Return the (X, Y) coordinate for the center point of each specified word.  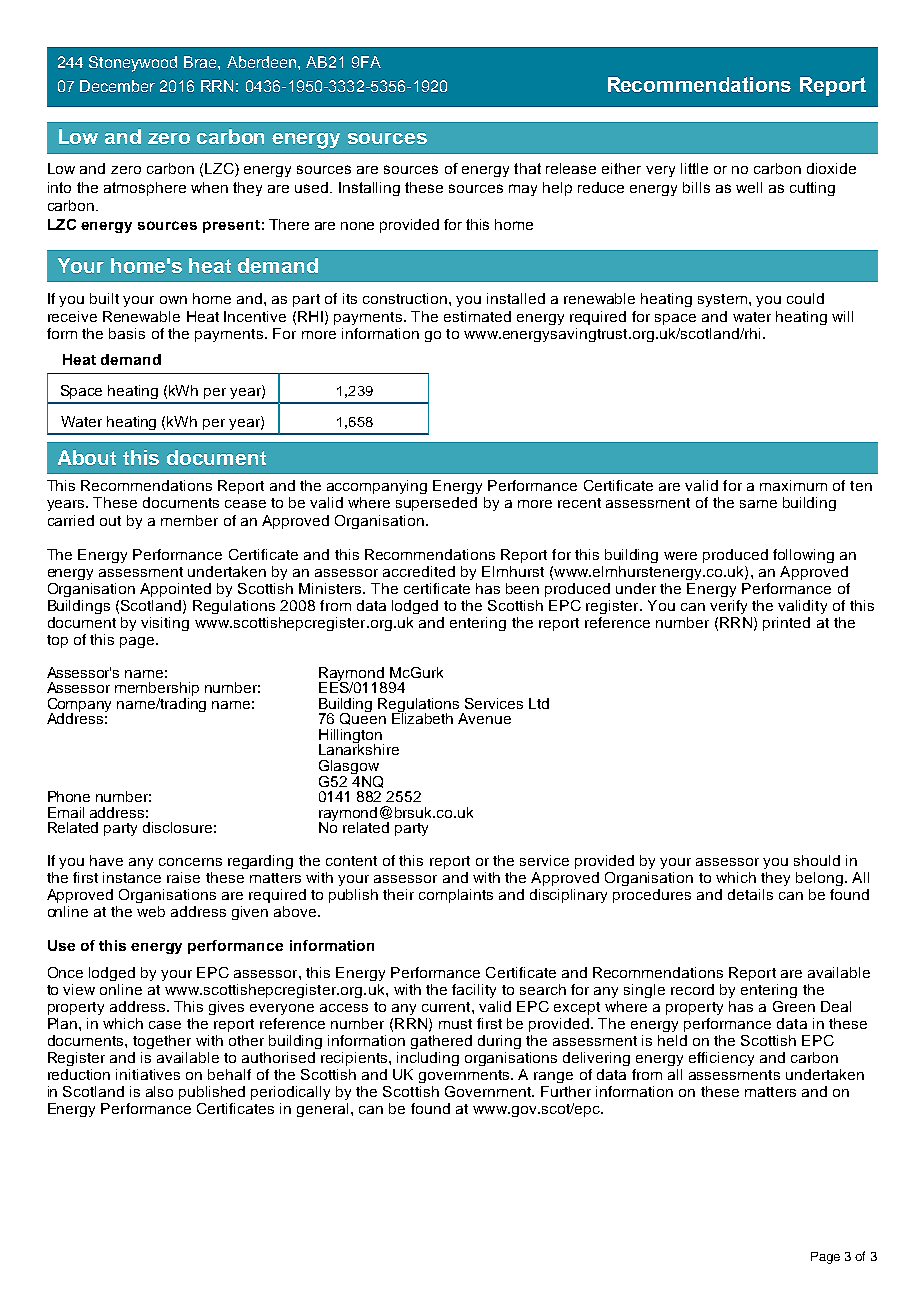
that (527, 168)
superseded (436, 504)
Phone (69, 796)
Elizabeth (422, 717)
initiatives (148, 1074)
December (117, 86)
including (428, 1059)
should (817, 860)
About (87, 457)
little (694, 168)
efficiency (721, 1059)
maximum (793, 485)
